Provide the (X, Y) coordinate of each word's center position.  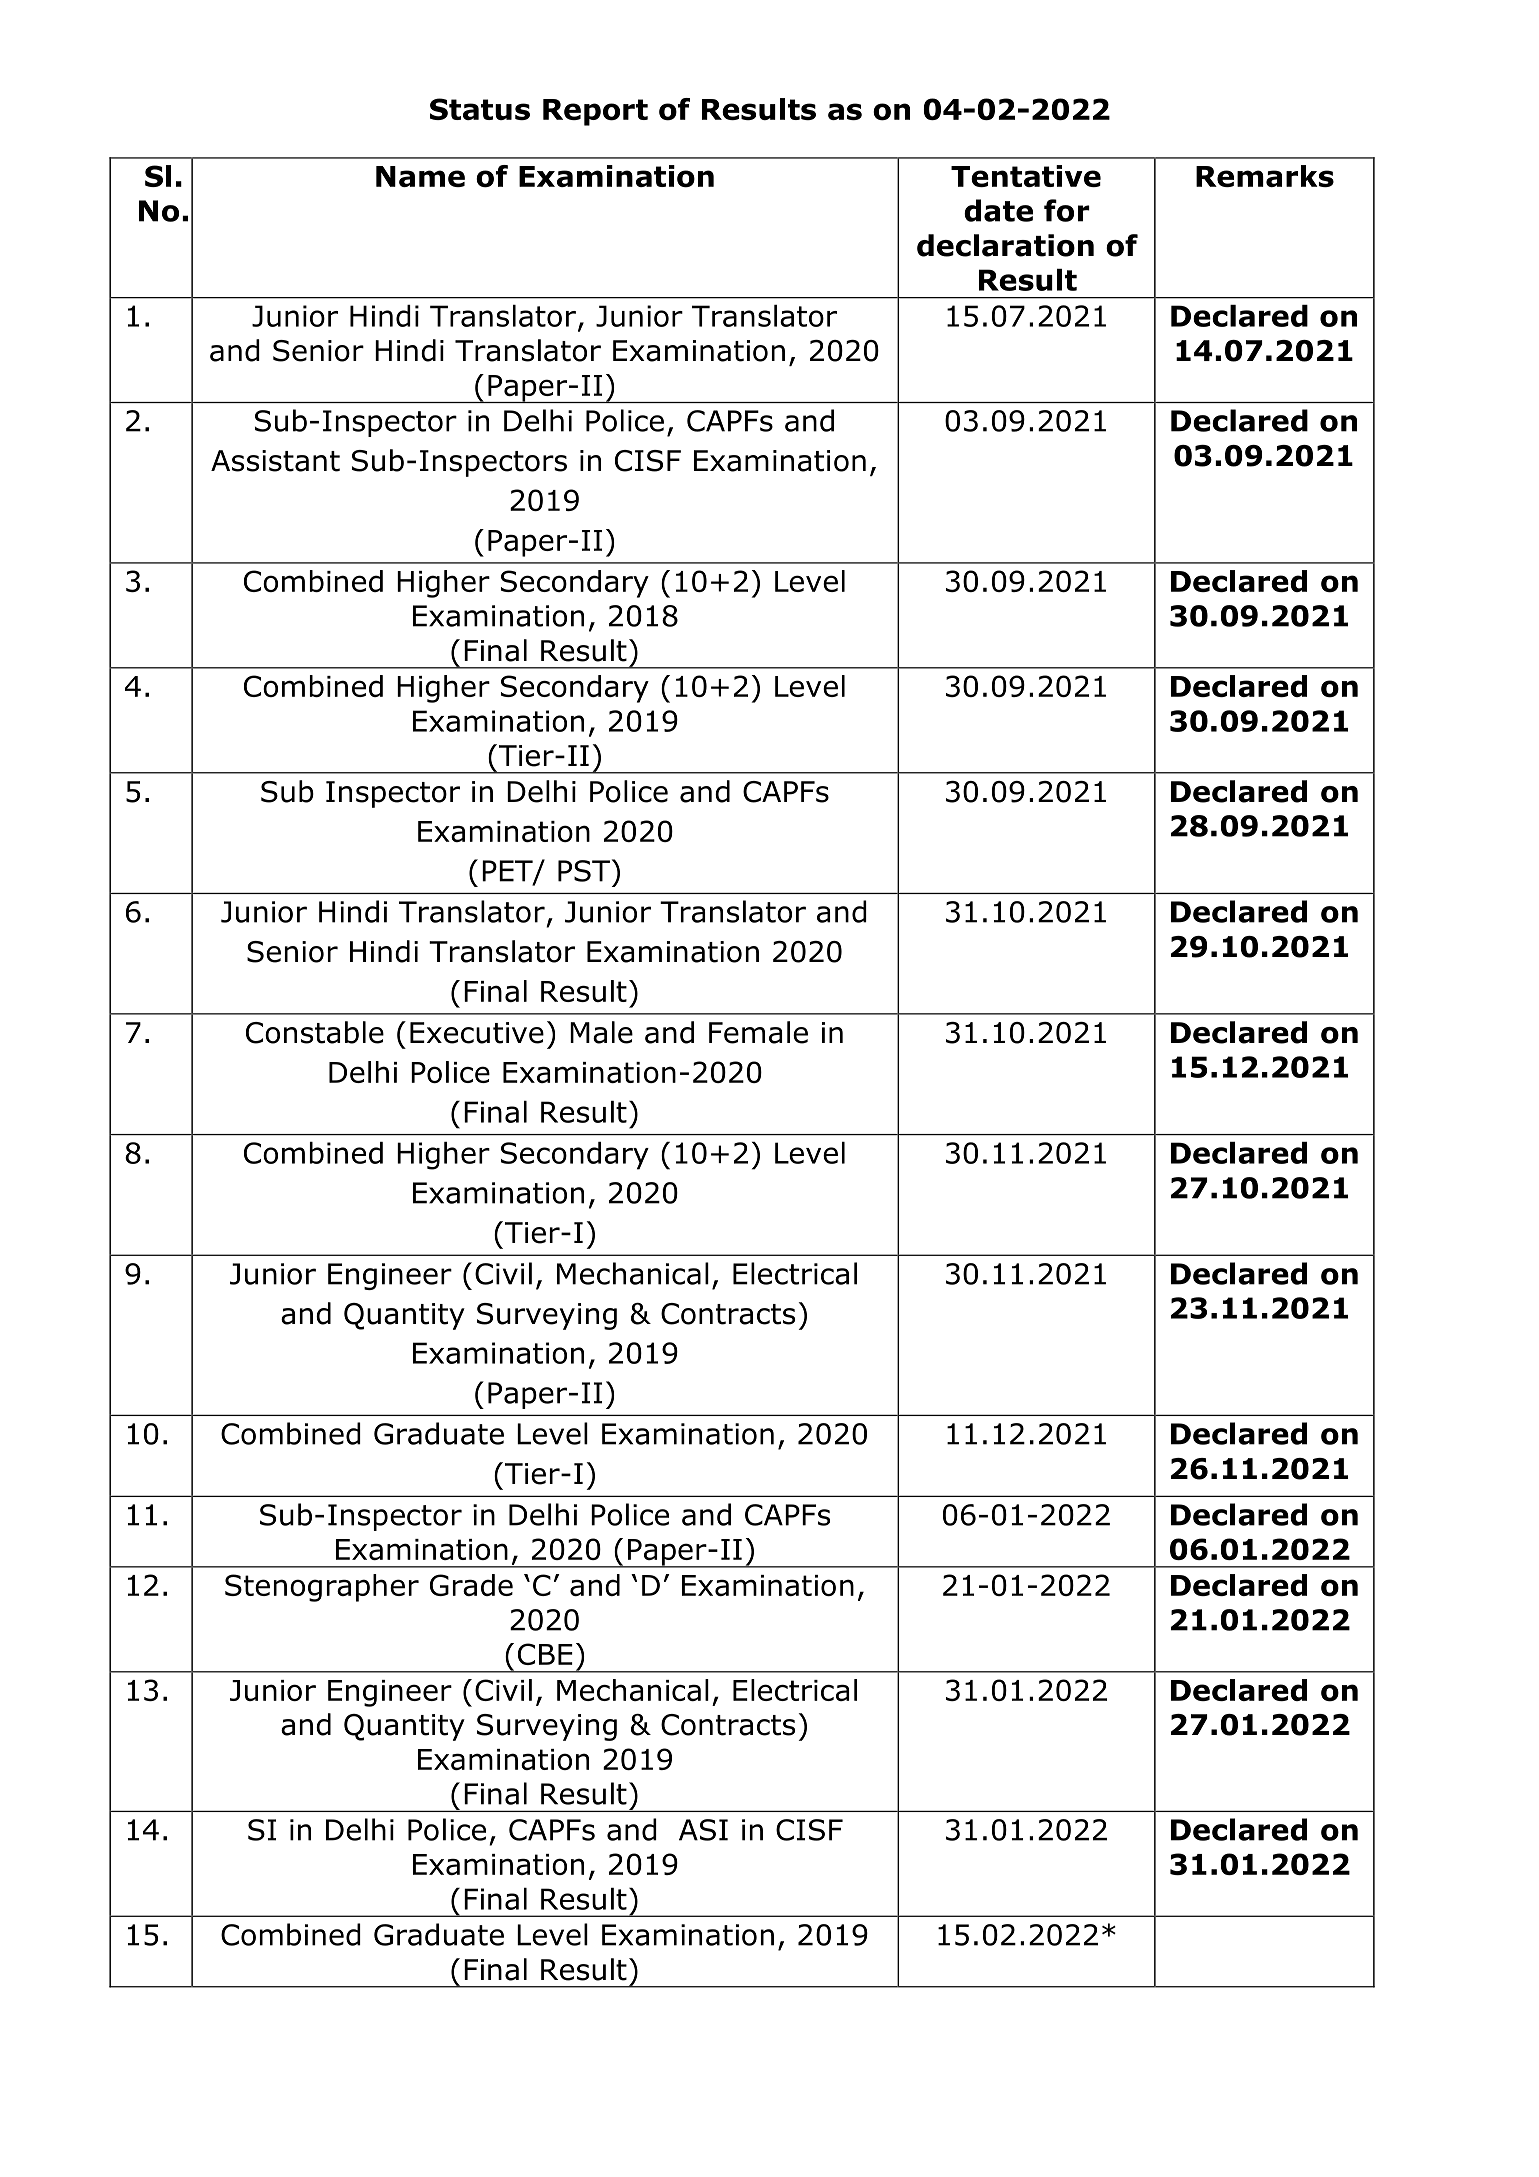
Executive (477, 1033)
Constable (315, 1032)
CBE (545, 1654)
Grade (471, 1585)
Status (480, 109)
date (998, 210)
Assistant (275, 461)
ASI (703, 1830)
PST (584, 871)
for (1067, 210)
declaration (1005, 245)
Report (595, 112)
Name (420, 176)
